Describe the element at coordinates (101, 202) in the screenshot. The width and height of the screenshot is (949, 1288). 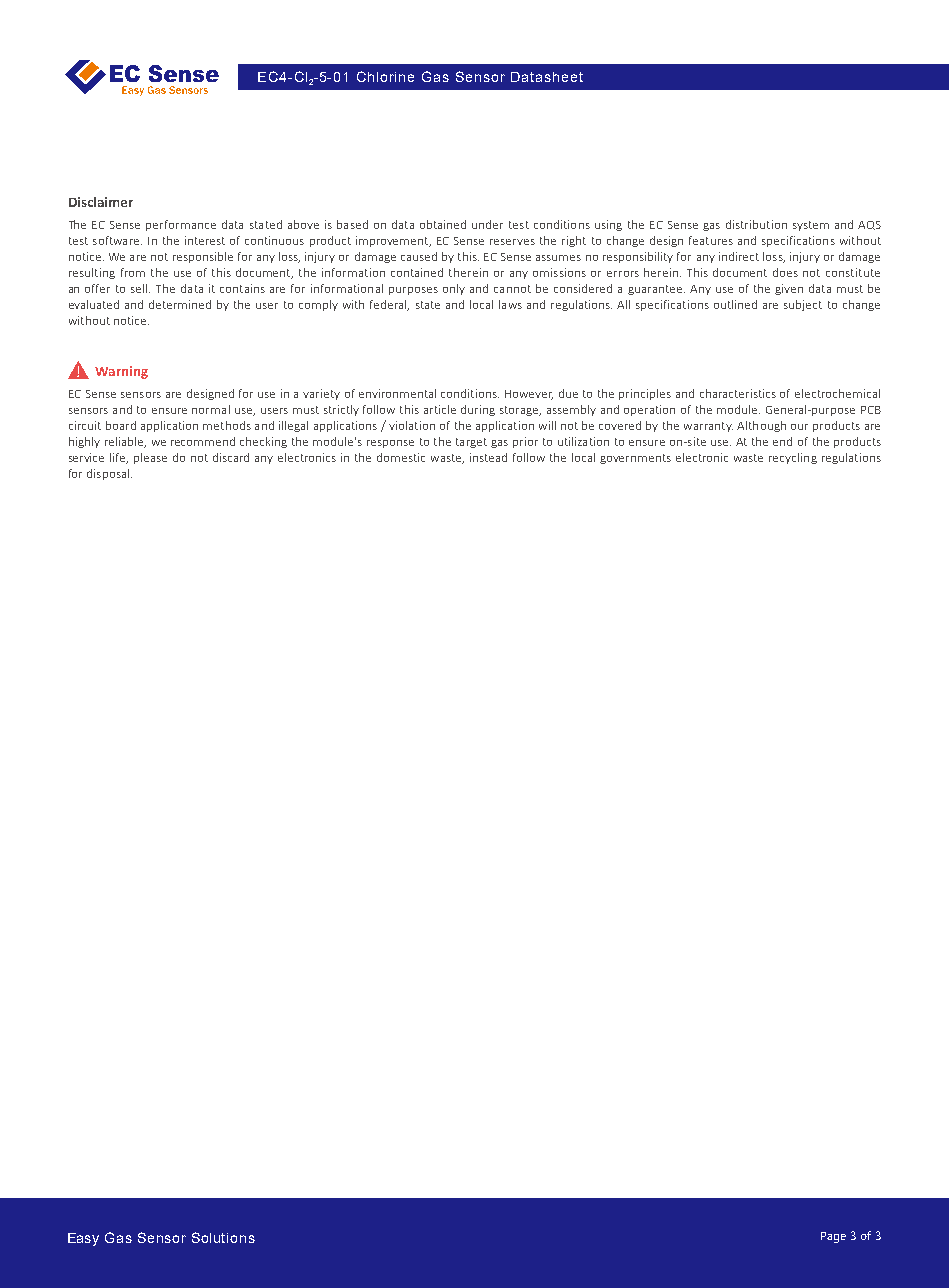
I see `Disclaimer` at that location.
